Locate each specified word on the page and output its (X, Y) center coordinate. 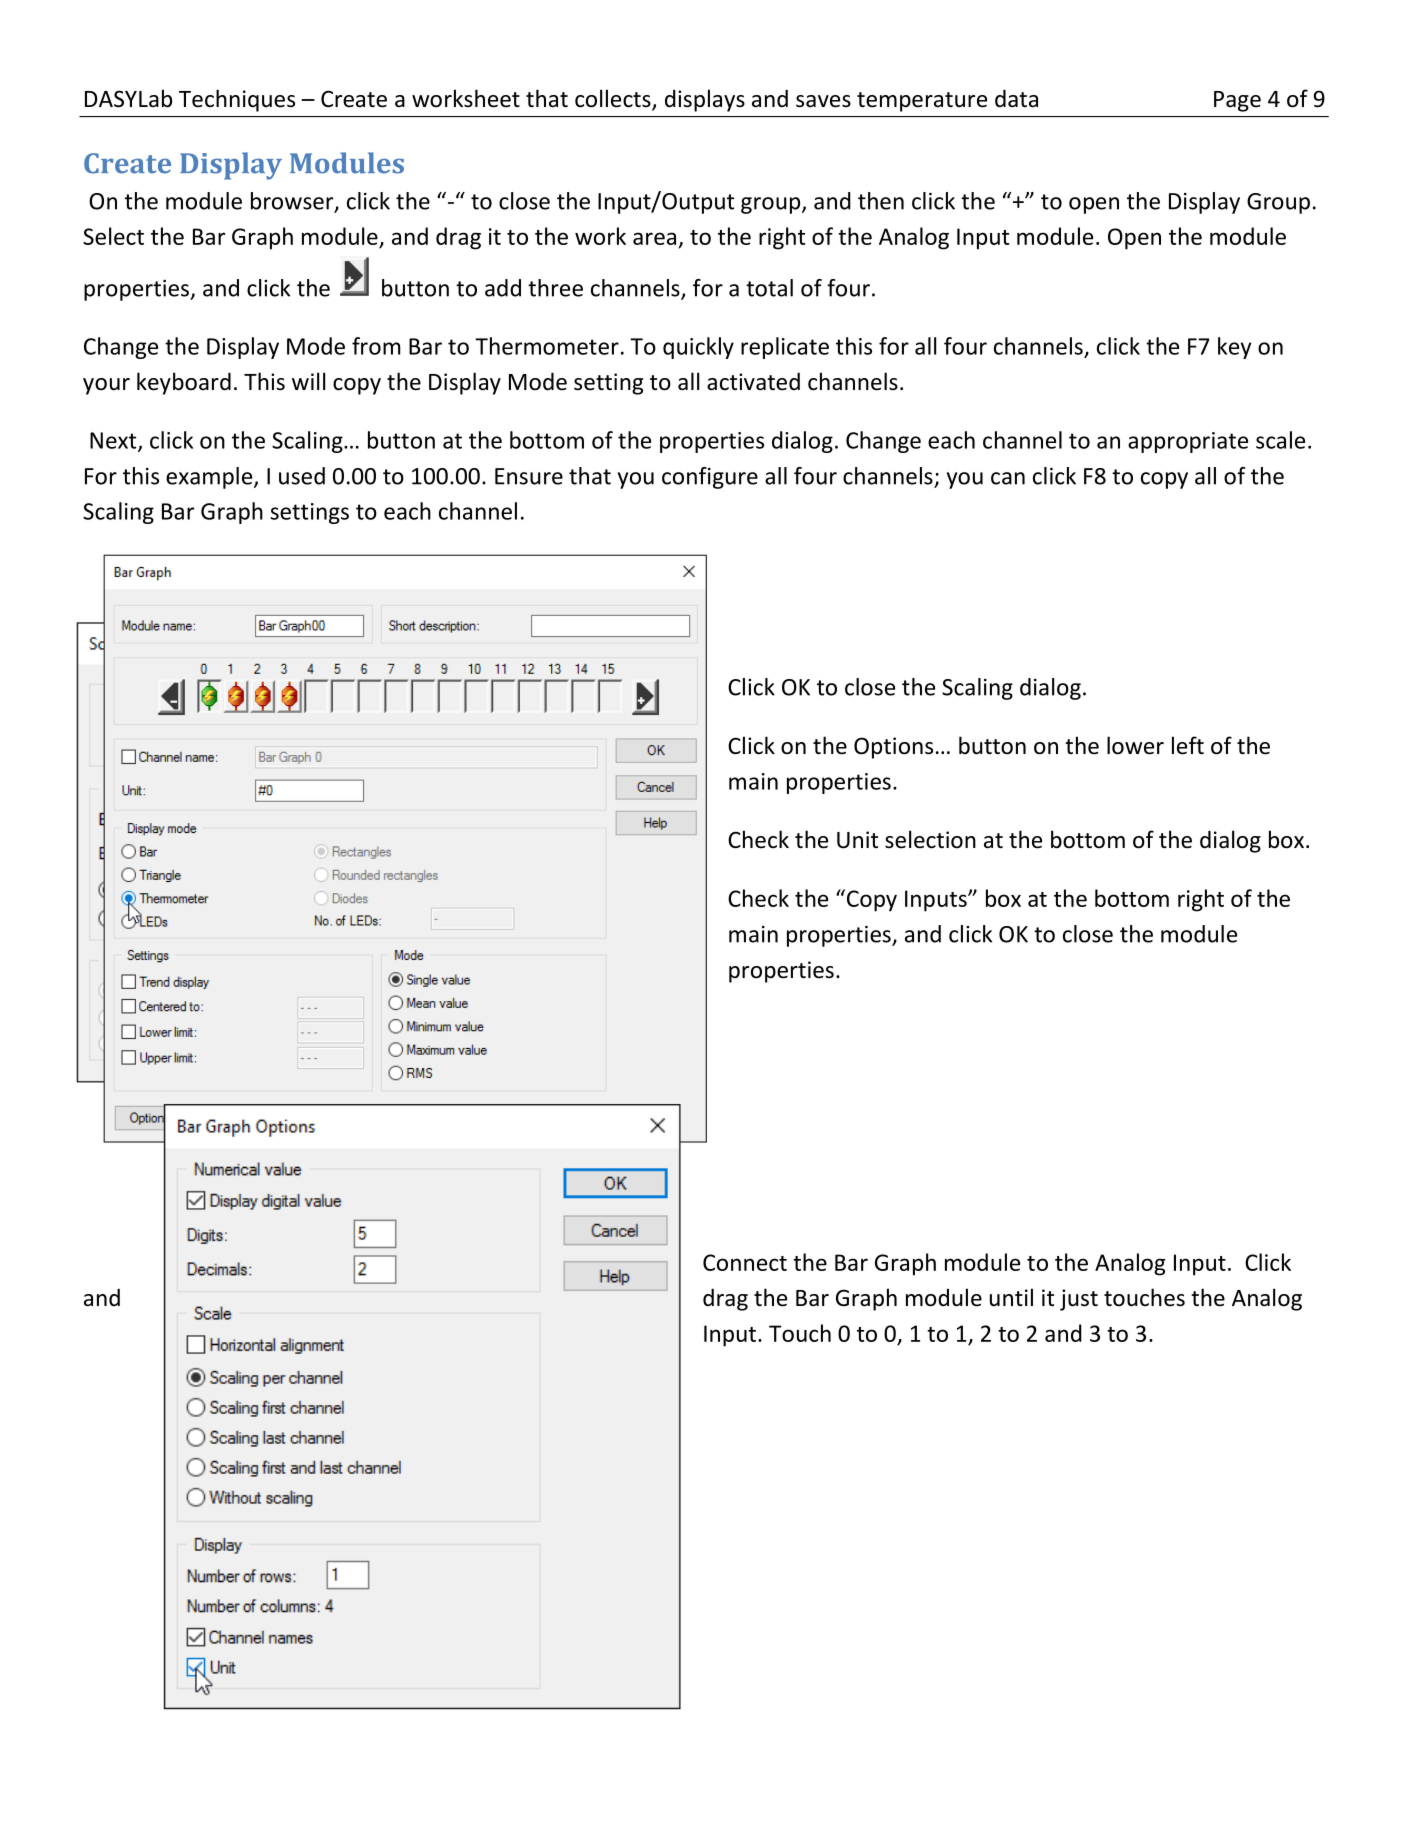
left (1188, 745)
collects (614, 99)
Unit (857, 840)
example (210, 478)
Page (1237, 101)
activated (753, 381)
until (1011, 1297)
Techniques (237, 100)
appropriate (1188, 442)
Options (893, 748)
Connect (745, 1262)
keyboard (184, 383)
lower (1135, 745)
